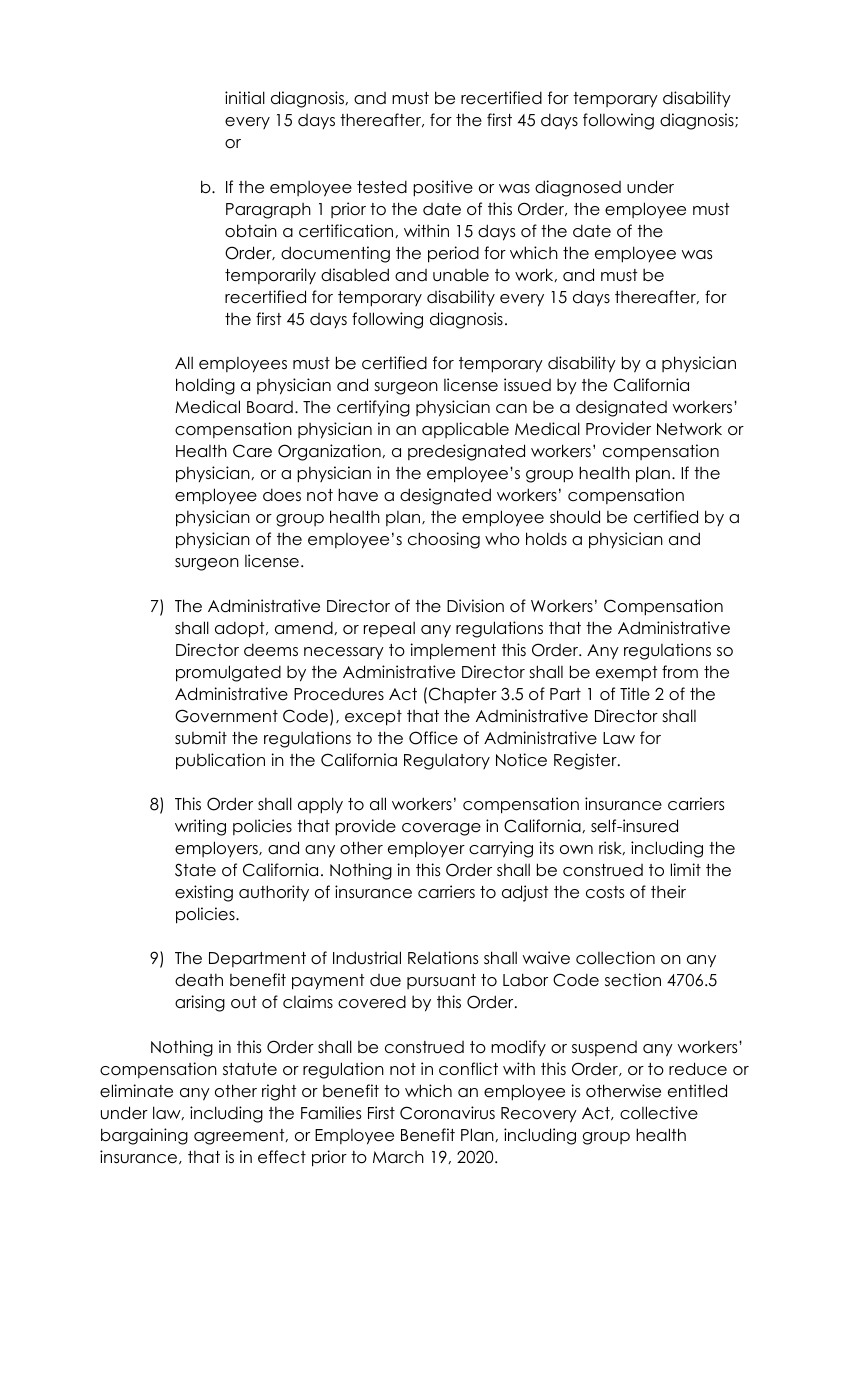 This screenshot has height=1400, width=849. Describe the element at coordinates (443, 188) in the screenshot. I see `positive` at that location.
